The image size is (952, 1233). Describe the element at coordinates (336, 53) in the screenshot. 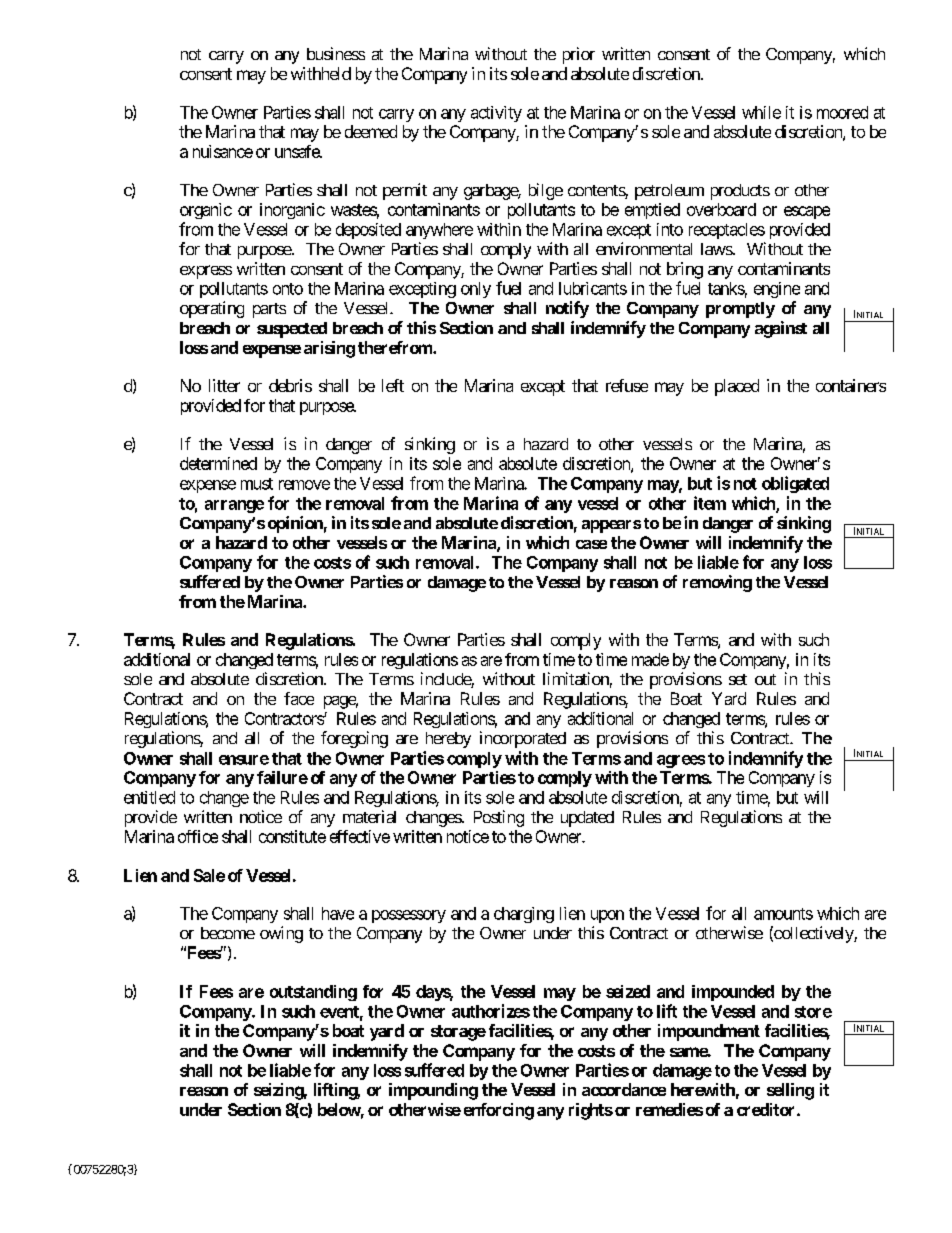

I see `business` at that location.
